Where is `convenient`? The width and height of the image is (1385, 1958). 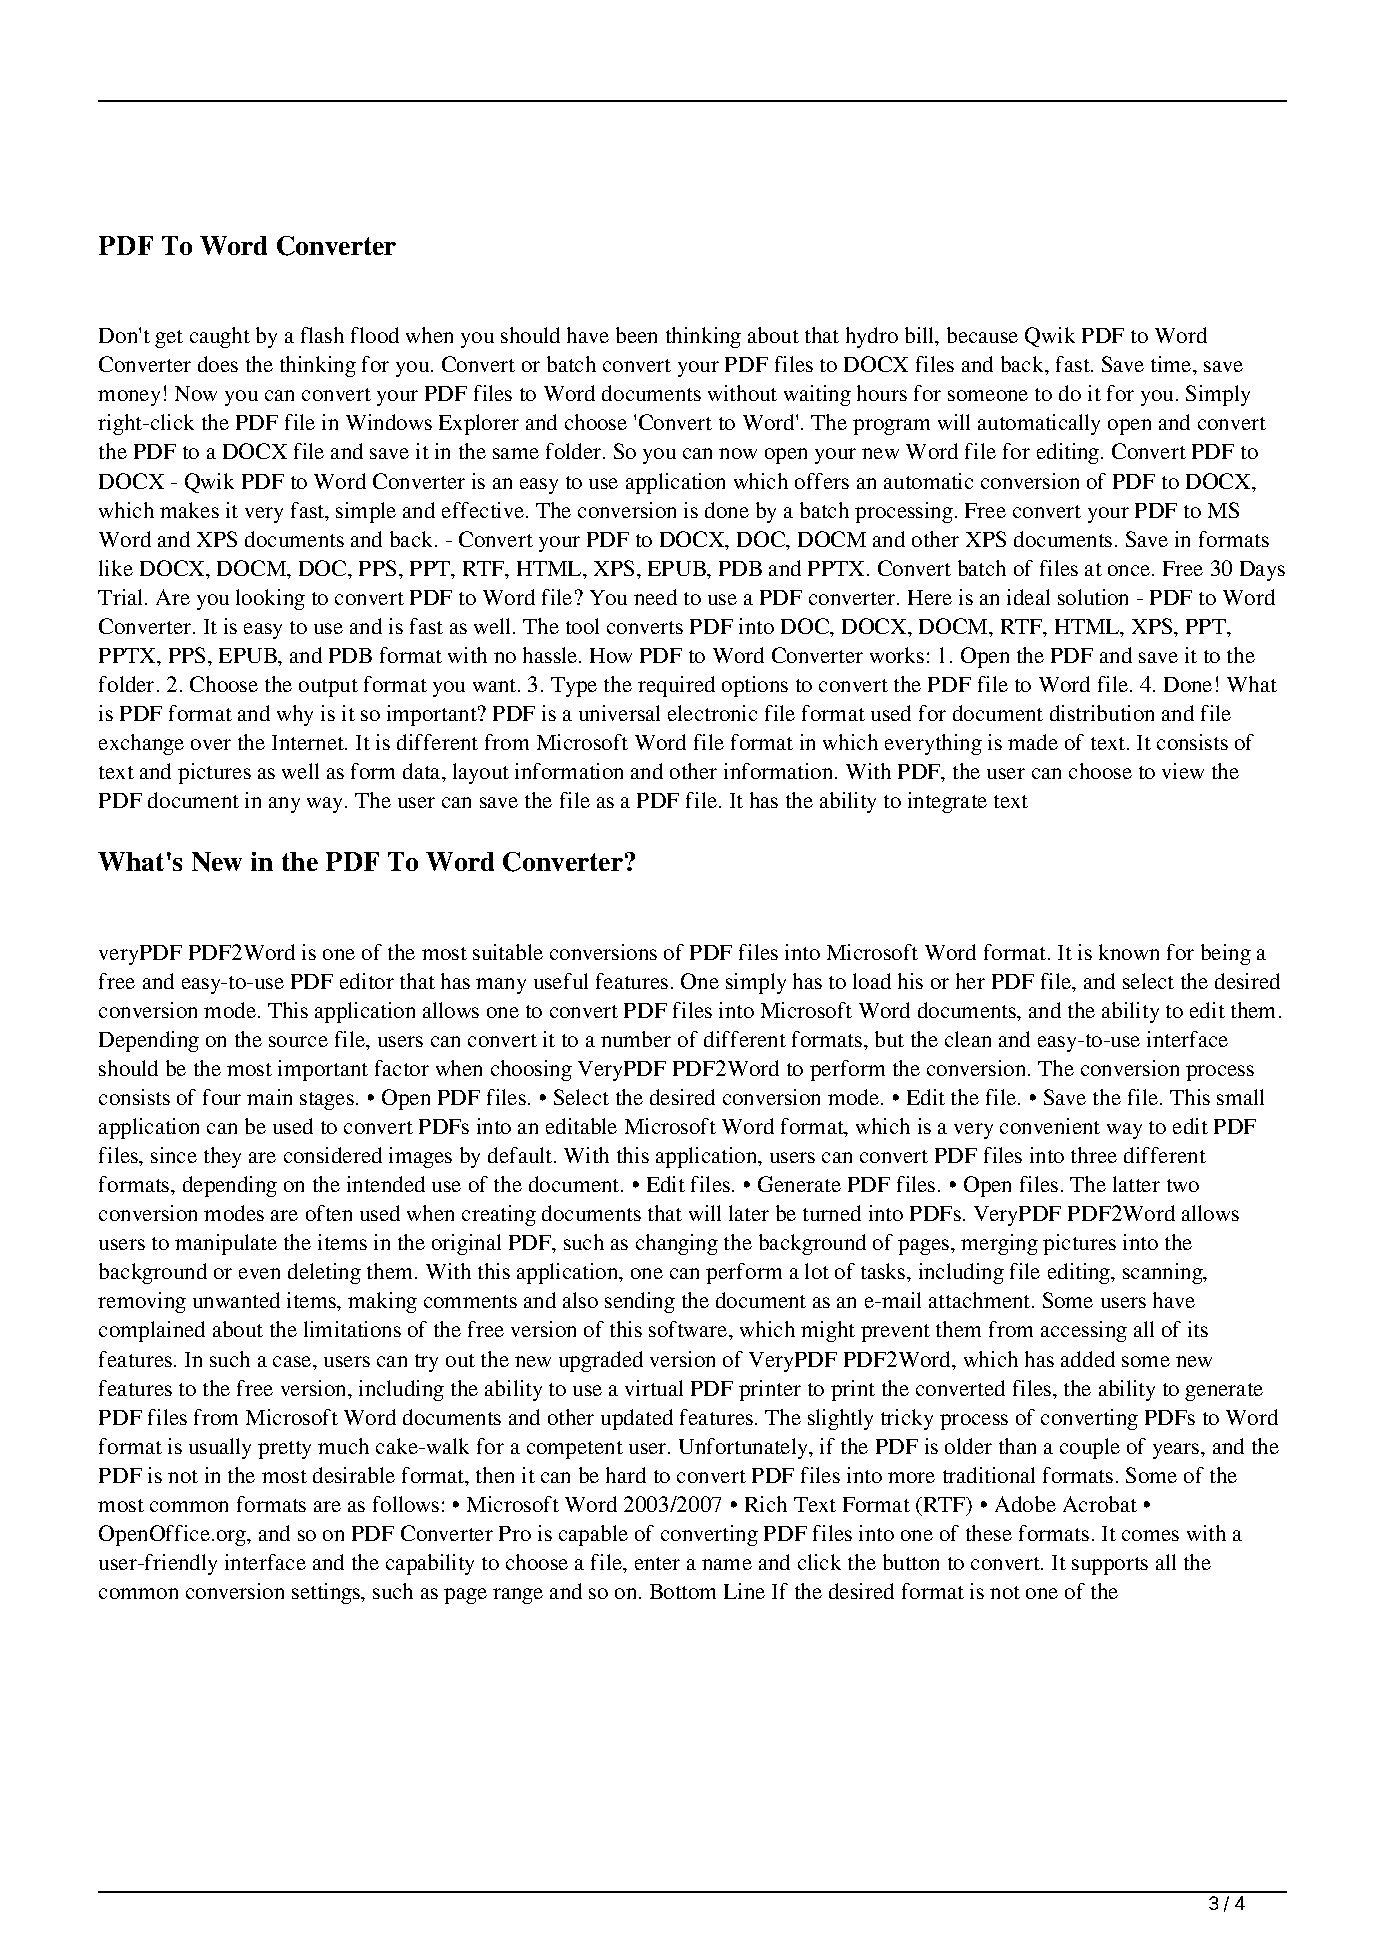 convenient is located at coordinates (1050, 1126).
